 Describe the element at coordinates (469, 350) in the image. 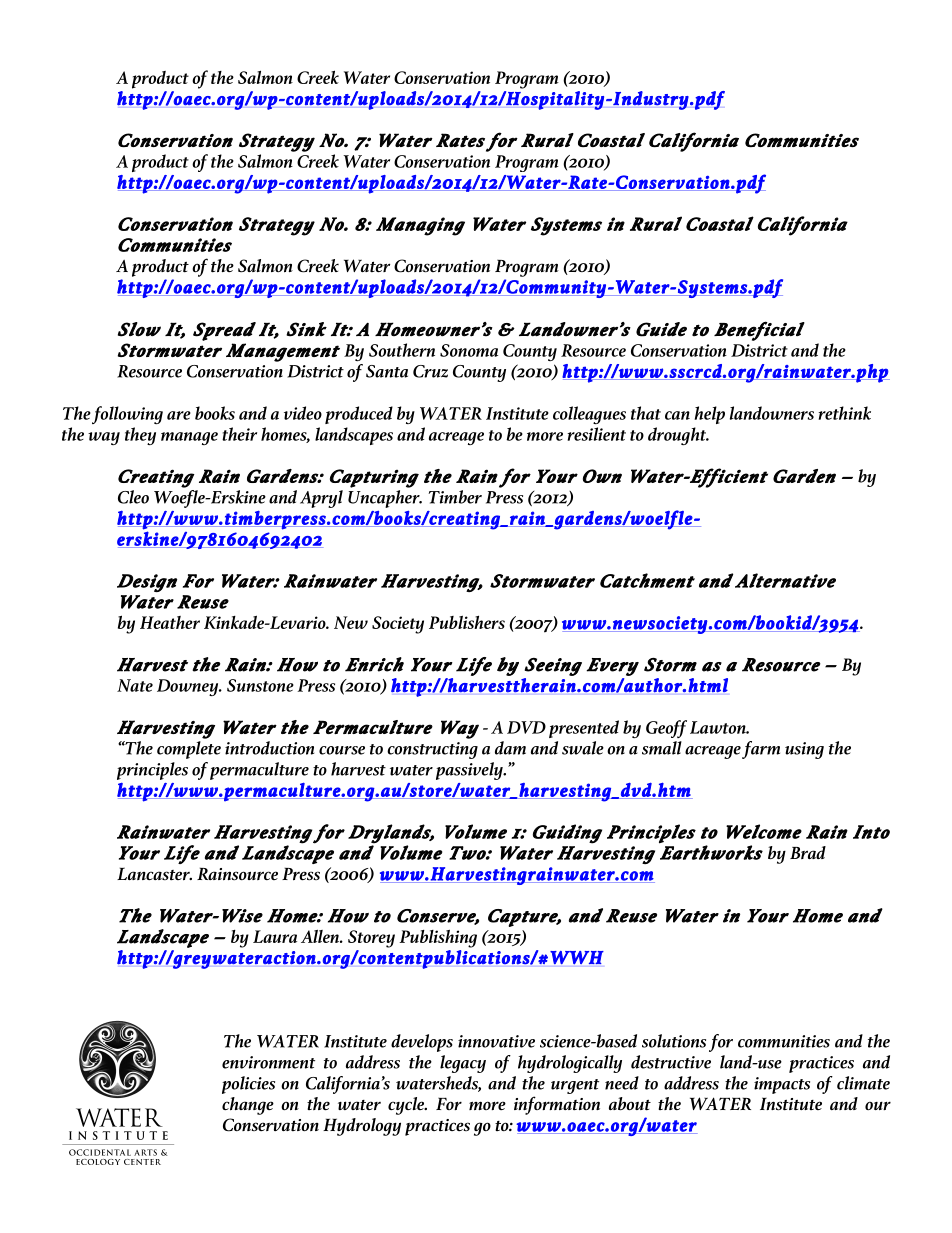

I see `Sonoma` at that location.
